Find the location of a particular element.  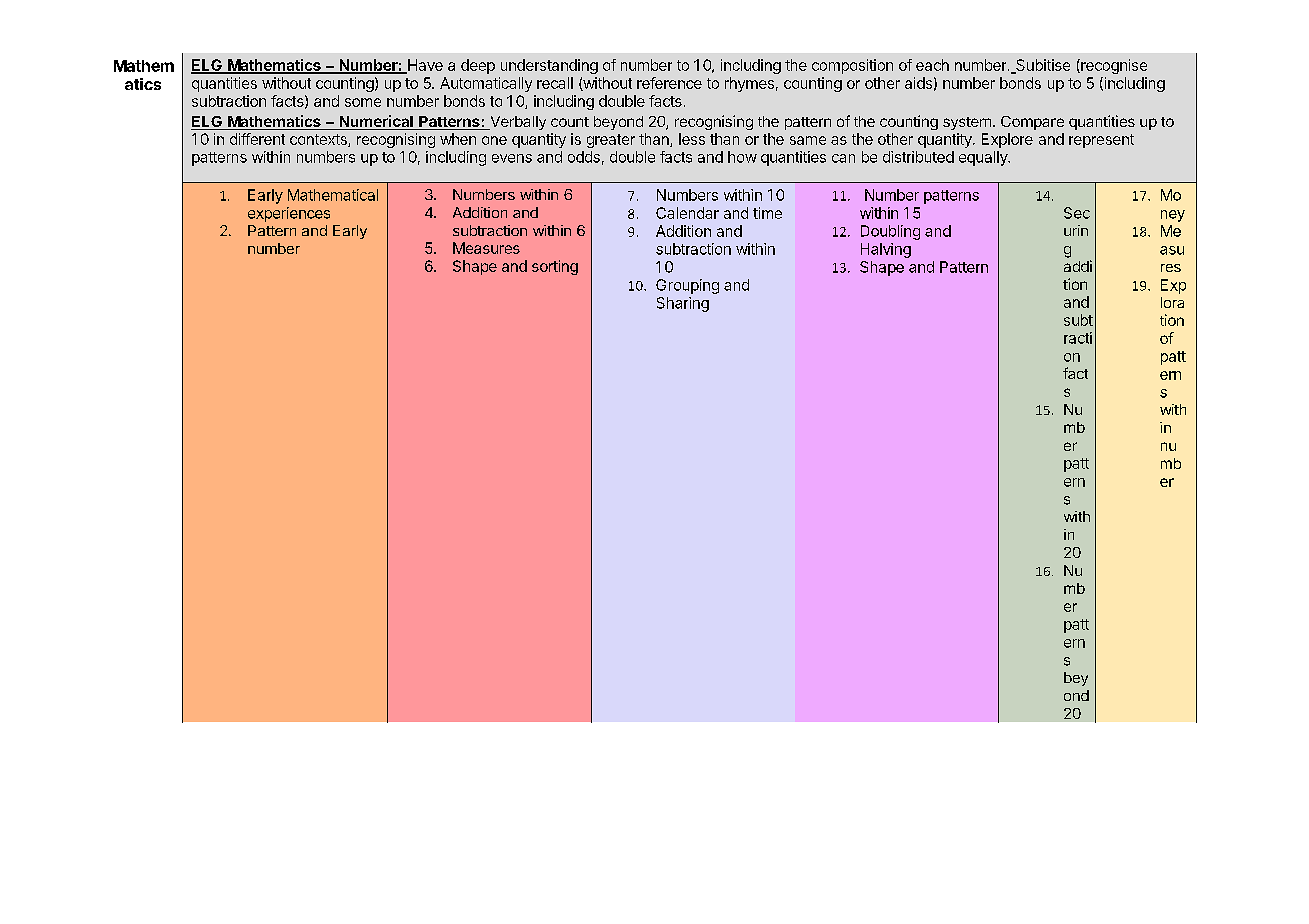

recognise is located at coordinates (1113, 66).
